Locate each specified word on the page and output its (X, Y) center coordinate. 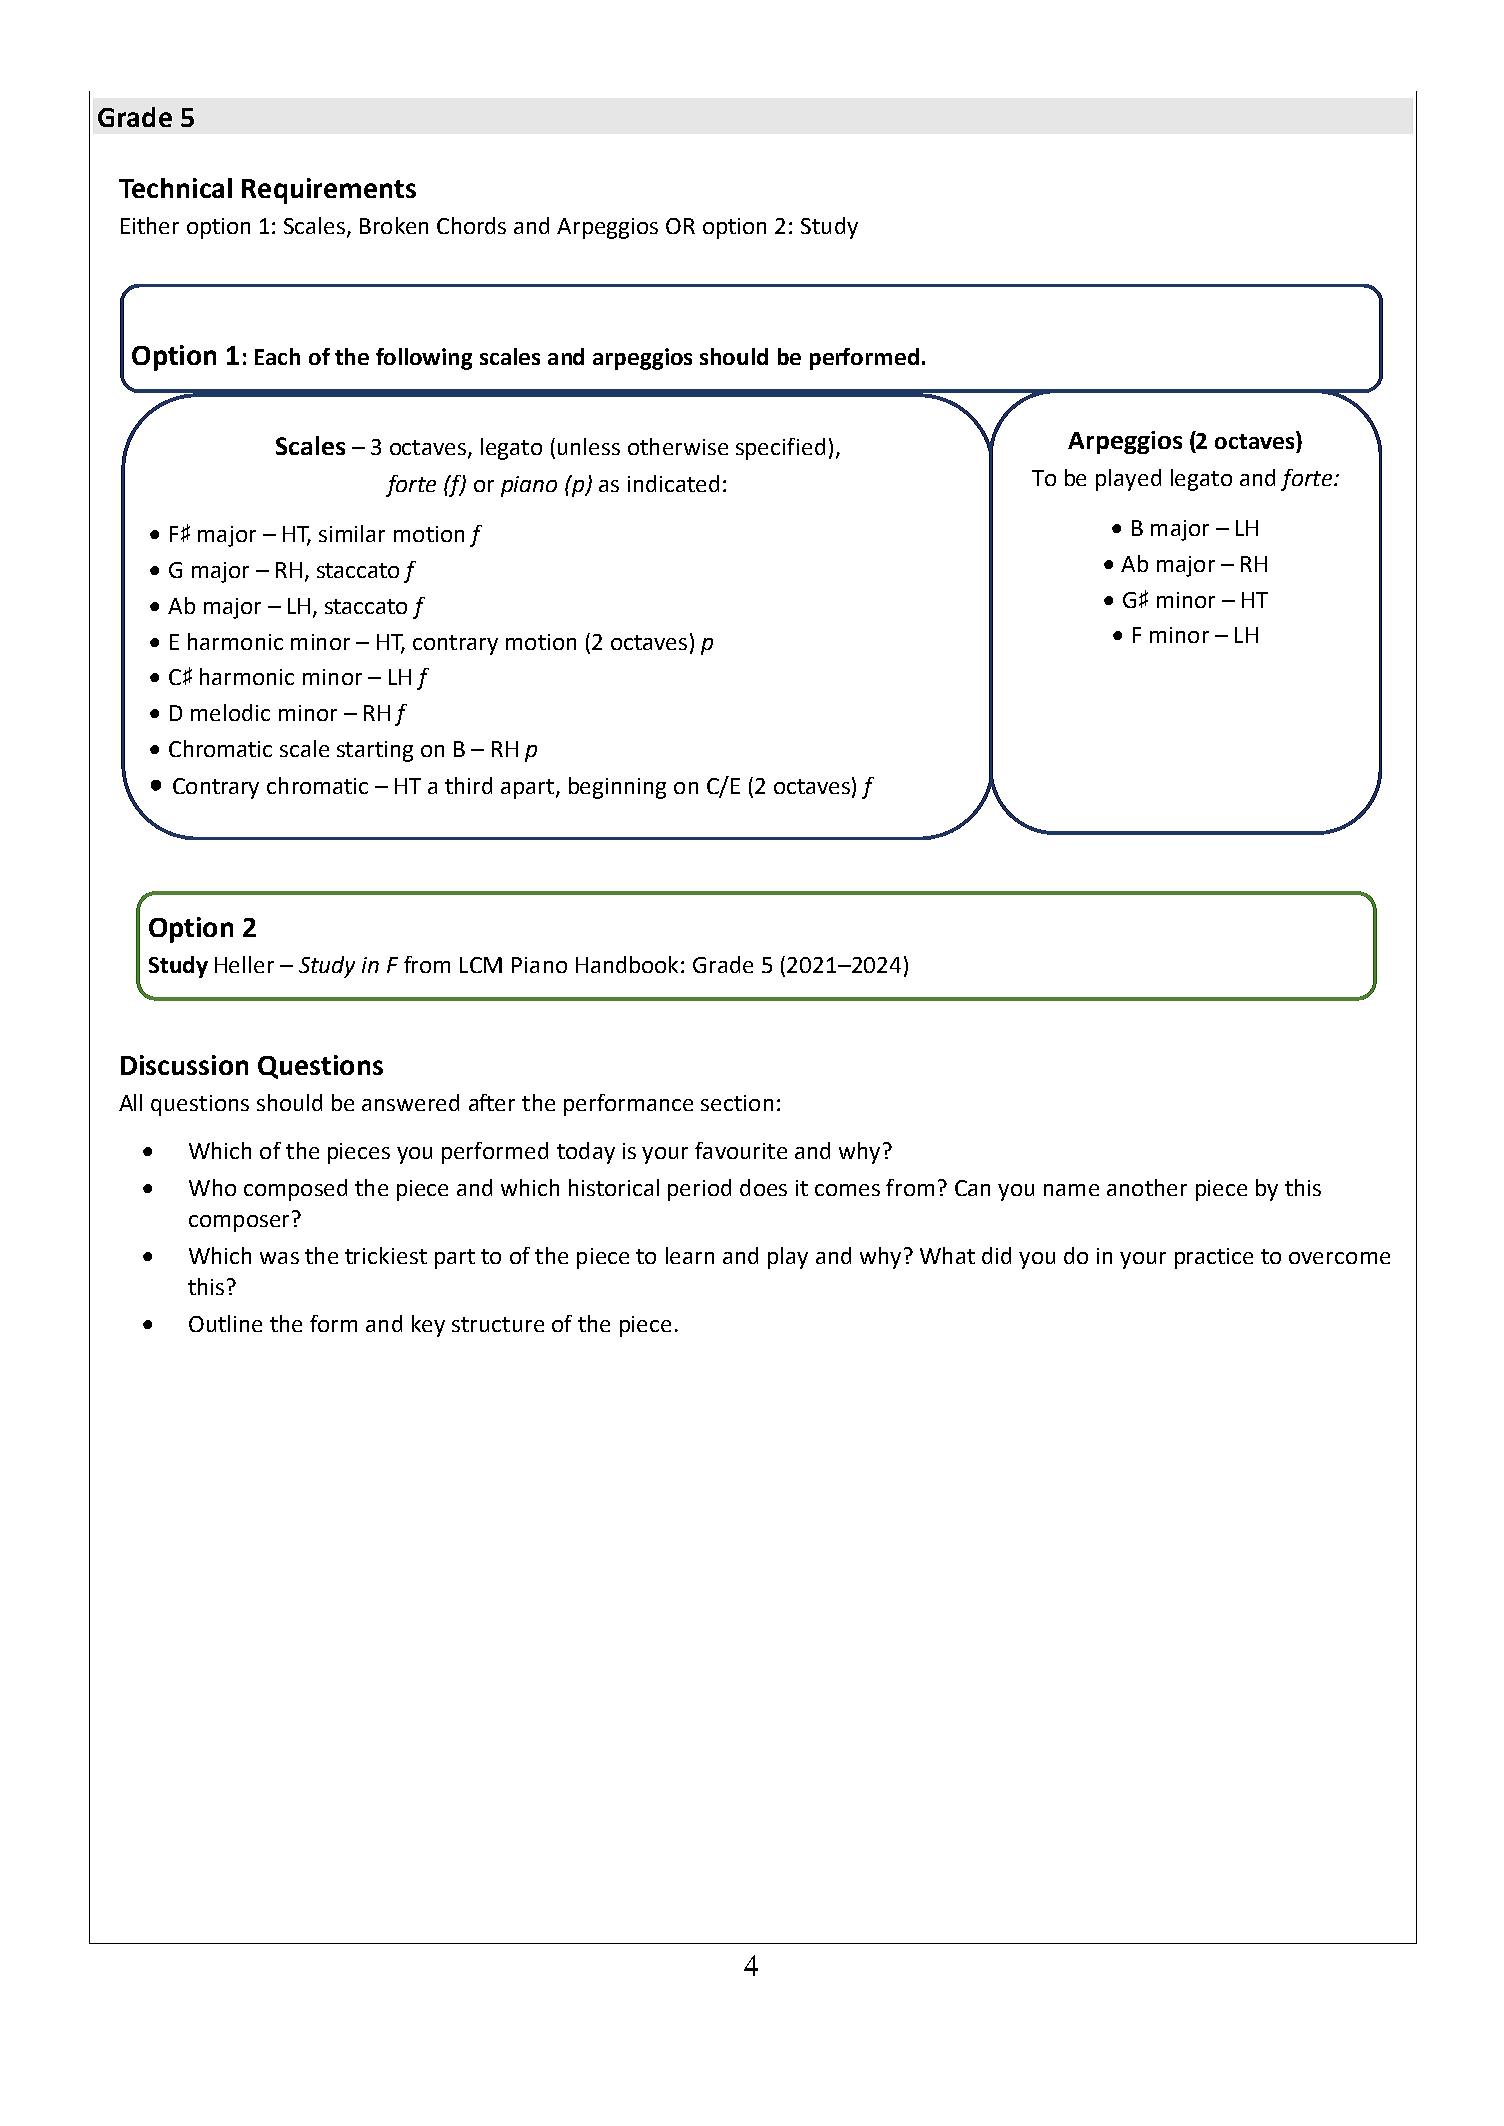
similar (352, 533)
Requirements (329, 191)
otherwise (678, 446)
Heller (244, 964)
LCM (481, 965)
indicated (673, 483)
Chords (471, 225)
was (279, 1258)
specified (780, 449)
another (1147, 1187)
